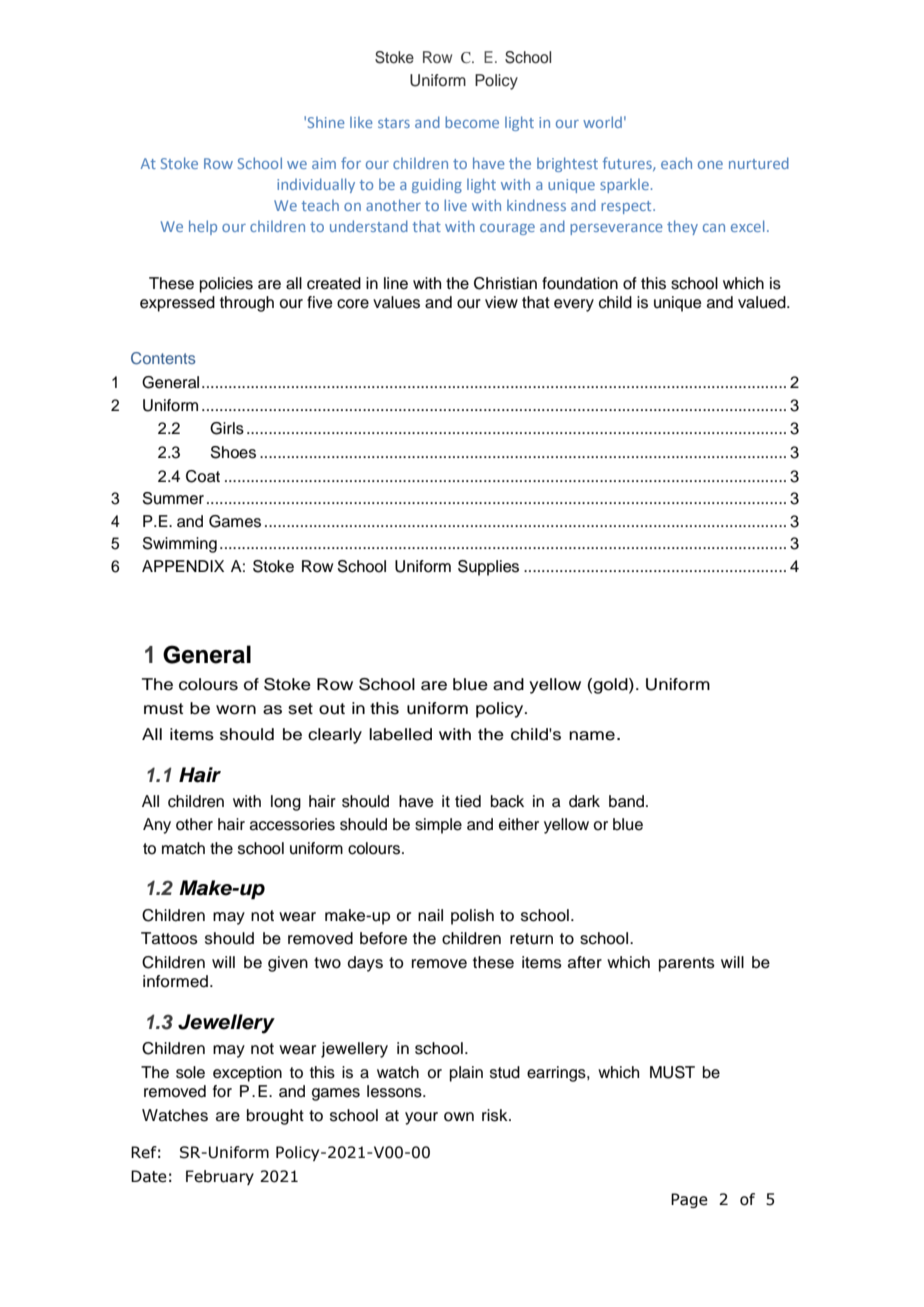 The width and height of the image is (924, 1307). I want to click on parents, so click(687, 964).
